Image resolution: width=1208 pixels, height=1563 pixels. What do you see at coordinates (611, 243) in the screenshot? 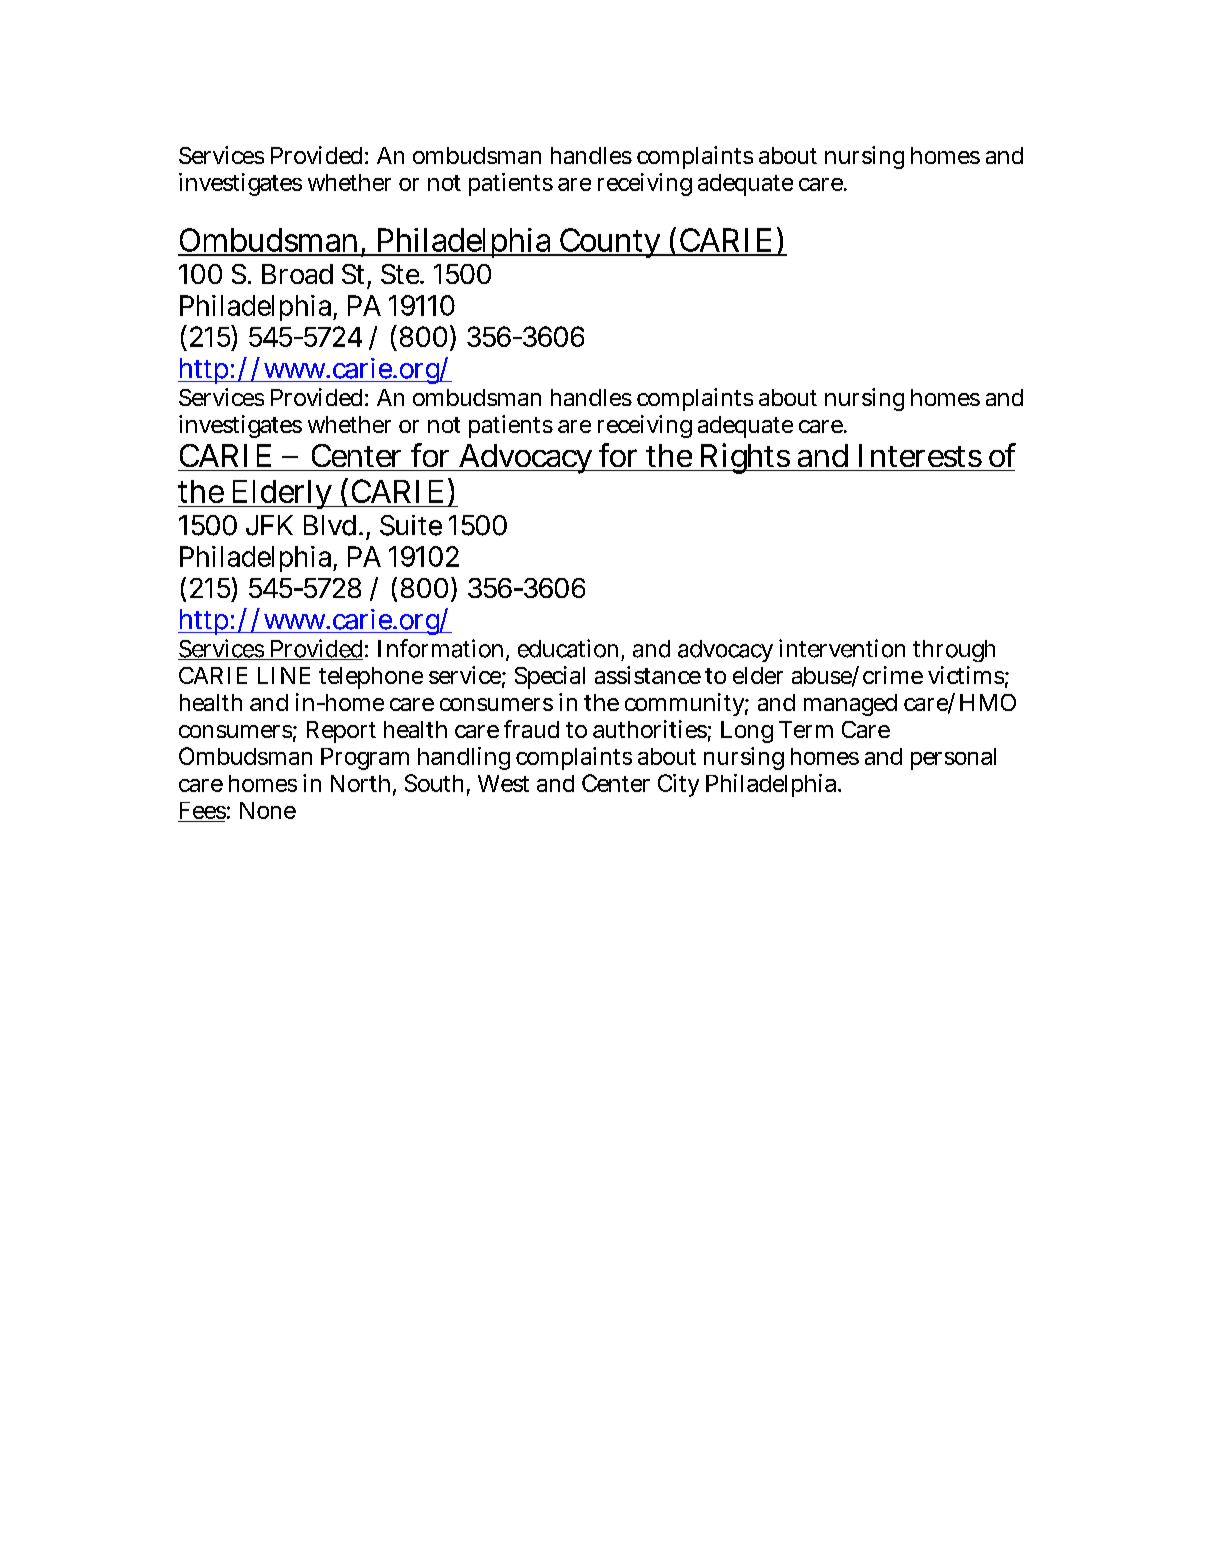
I see `County` at bounding box center [611, 243].
